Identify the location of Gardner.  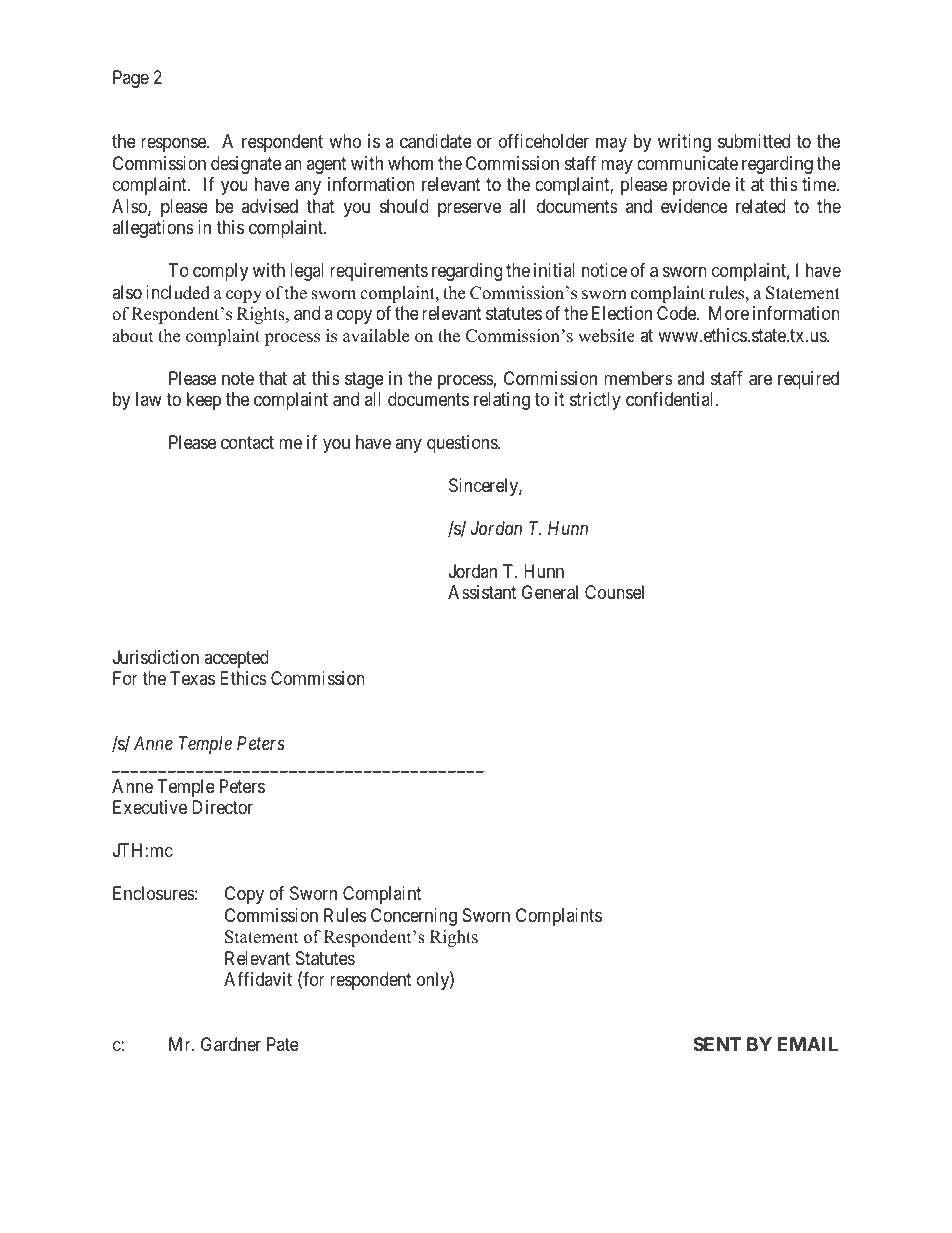
(231, 1044).
